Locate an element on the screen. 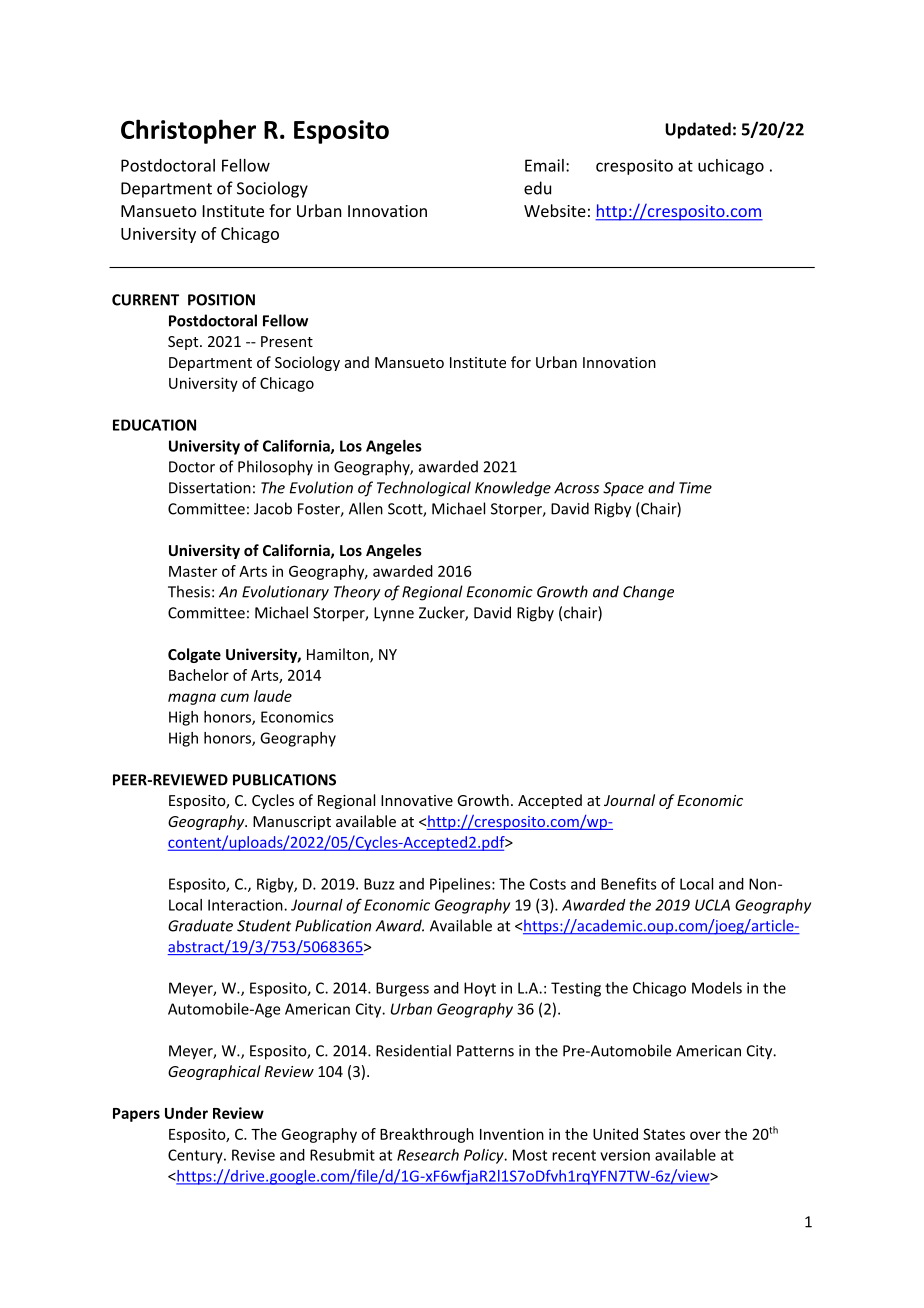  Colgate is located at coordinates (194, 655).
